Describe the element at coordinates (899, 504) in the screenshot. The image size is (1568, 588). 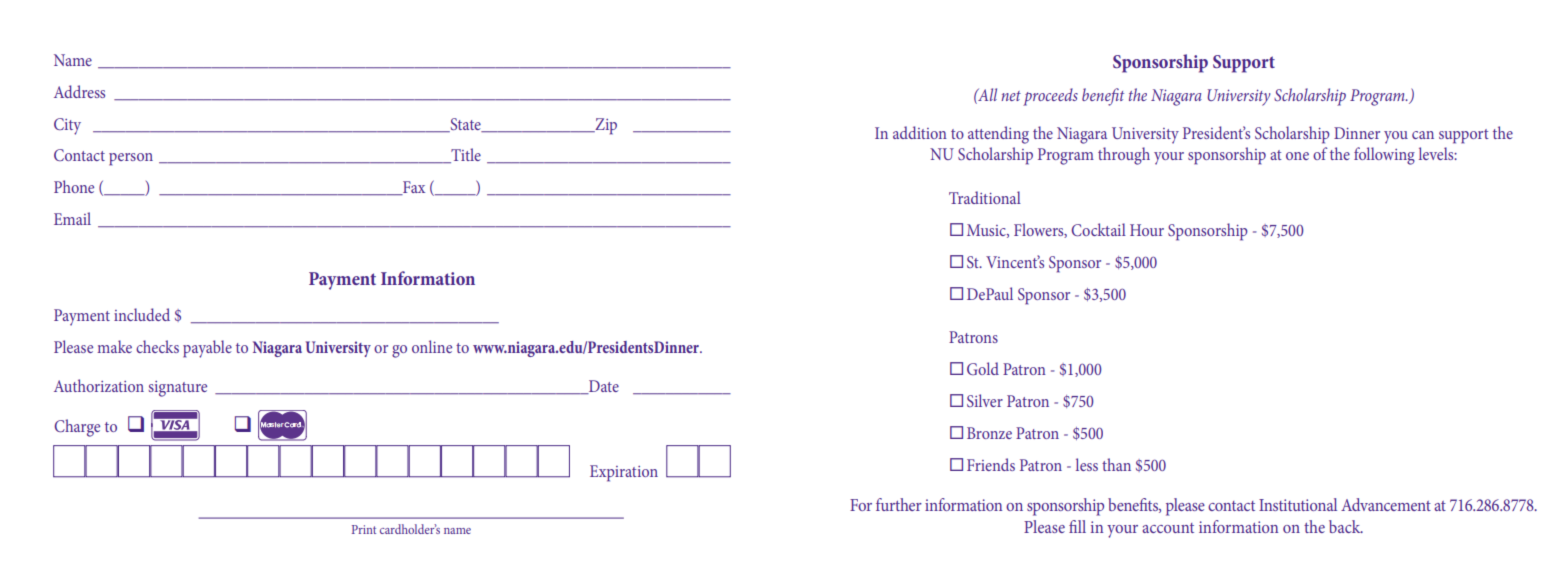
I see `further` at that location.
